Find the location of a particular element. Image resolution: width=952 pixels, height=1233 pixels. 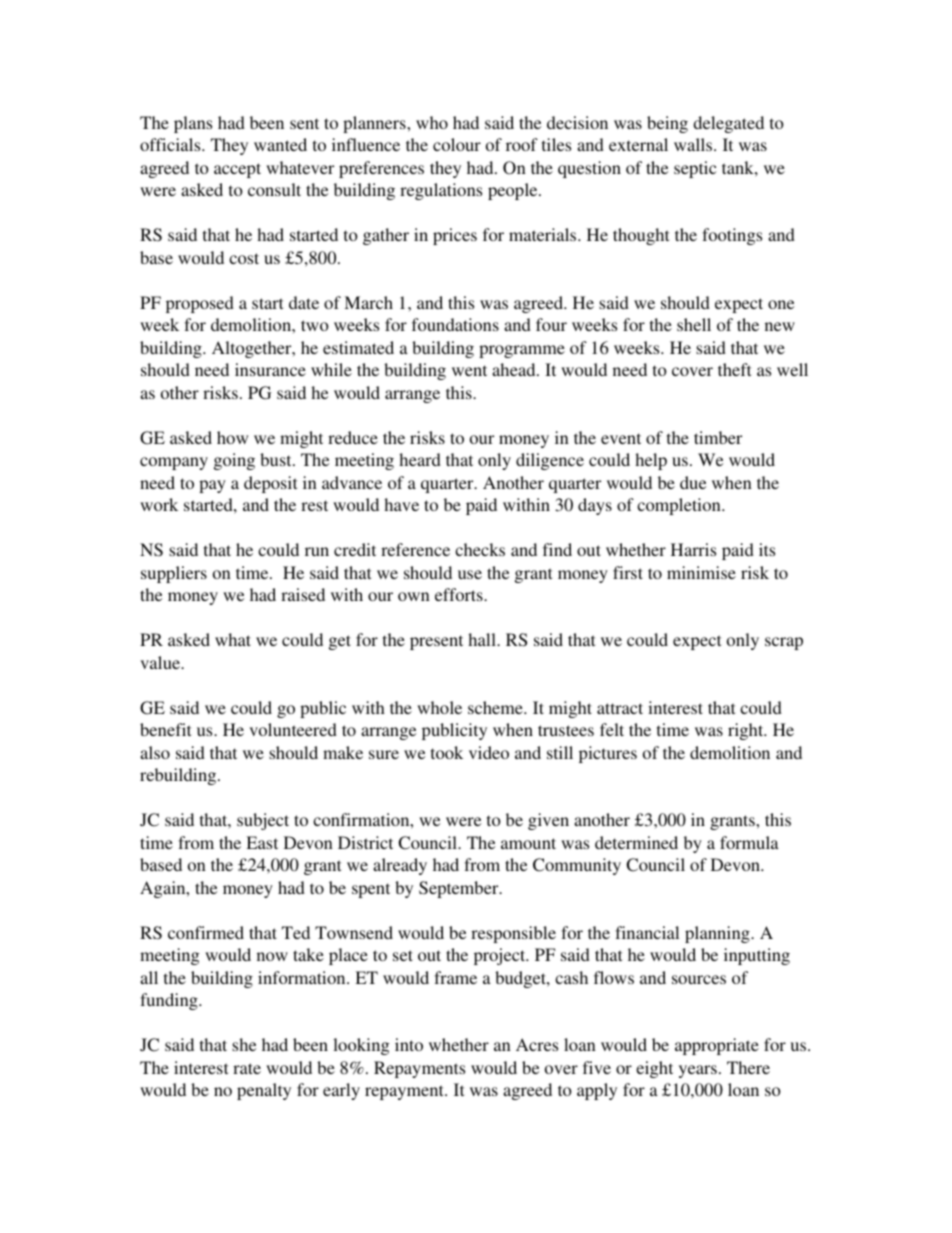

colour is located at coordinates (457, 144).
